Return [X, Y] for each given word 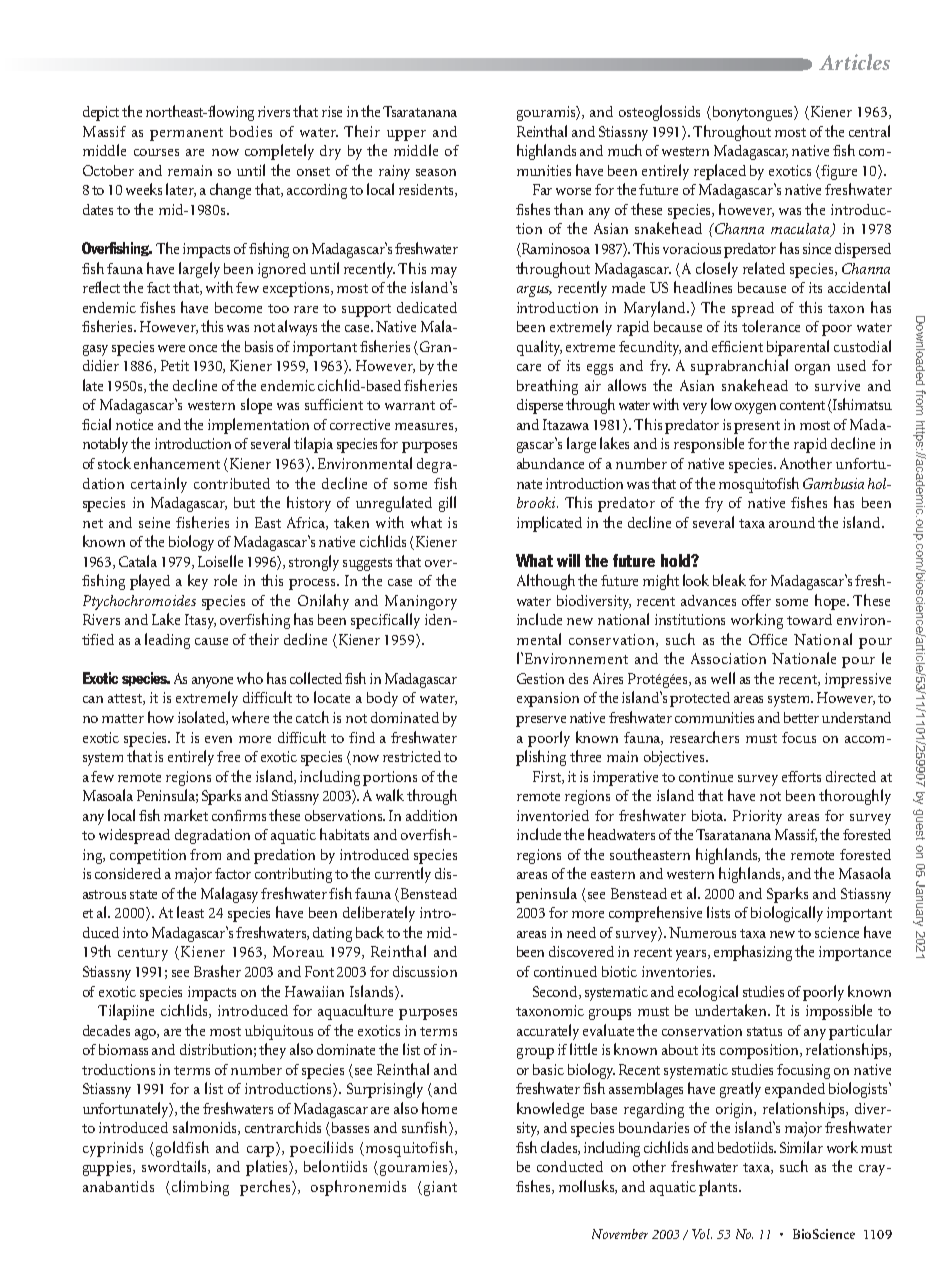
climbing [200, 1188]
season [436, 172]
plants [719, 1188]
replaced [720, 172]
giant [440, 1188]
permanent [186, 134]
